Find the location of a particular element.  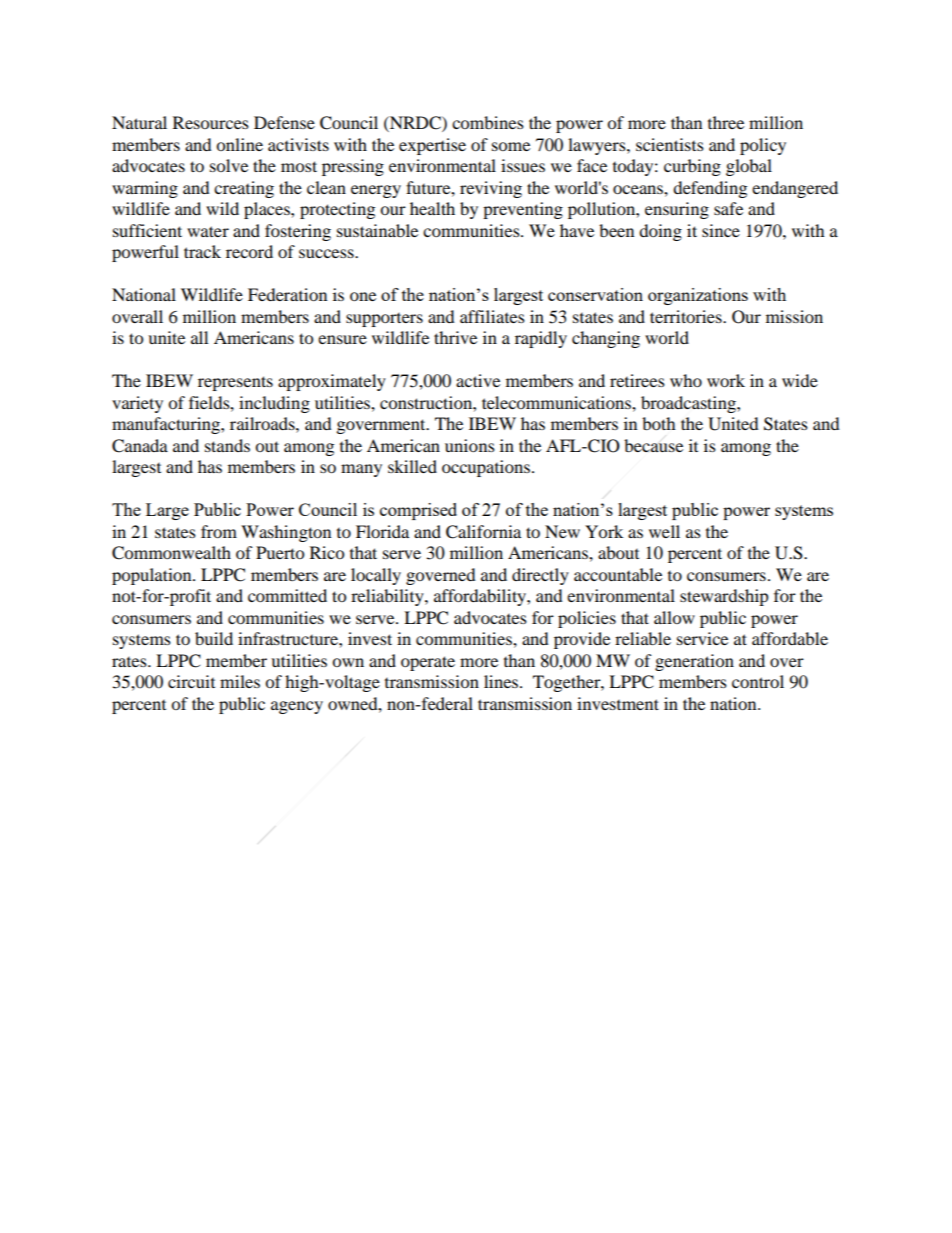

comprised is located at coordinates (418, 511).
